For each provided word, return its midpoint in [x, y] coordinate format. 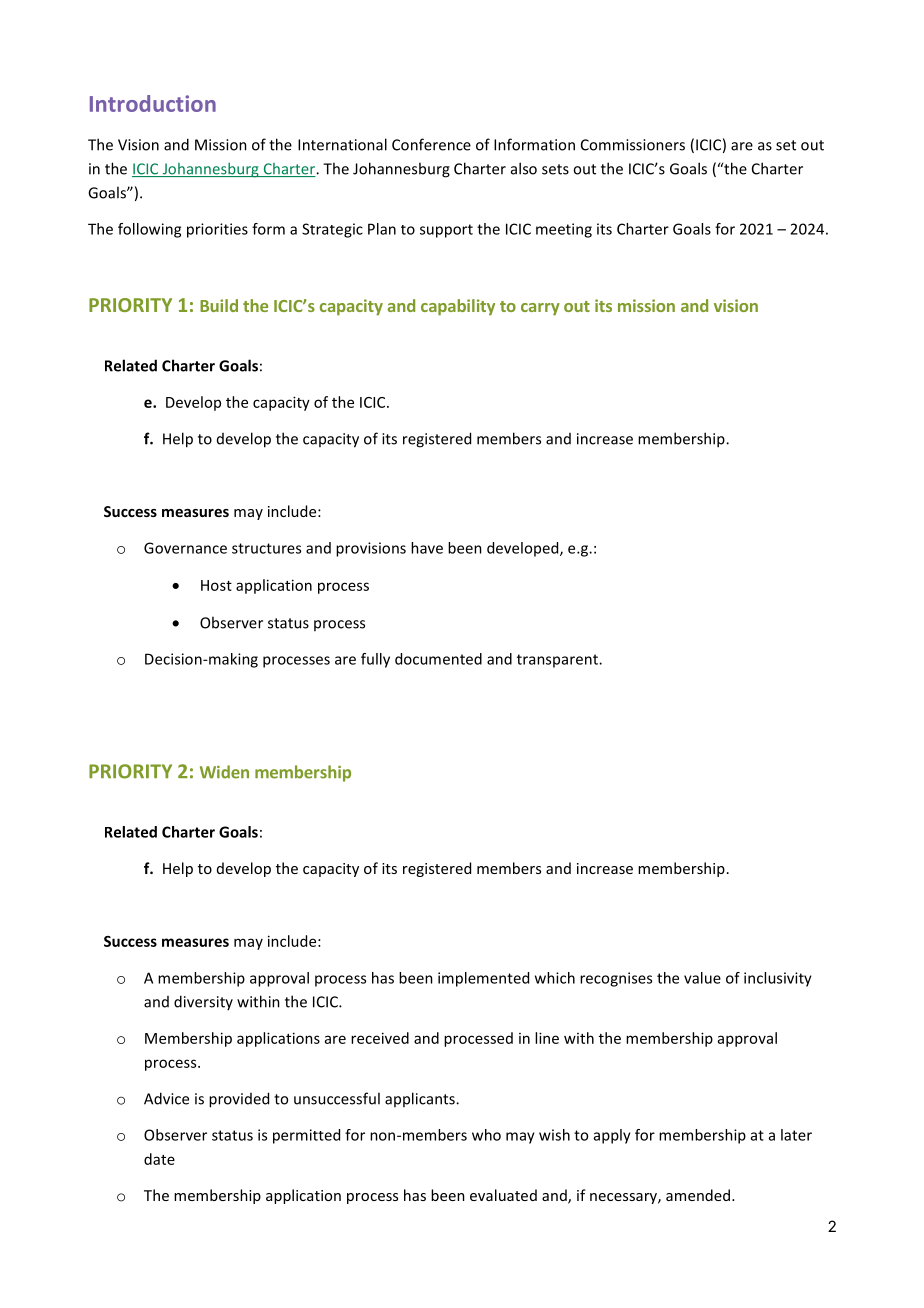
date [159, 1159]
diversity [203, 1002]
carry [540, 309]
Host [216, 585]
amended [698, 1195]
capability [458, 307]
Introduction [153, 103]
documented [438, 659]
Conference [431, 144]
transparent [558, 661]
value [702, 978]
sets [555, 169]
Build [219, 305]
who [486, 1135]
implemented [483, 979]
